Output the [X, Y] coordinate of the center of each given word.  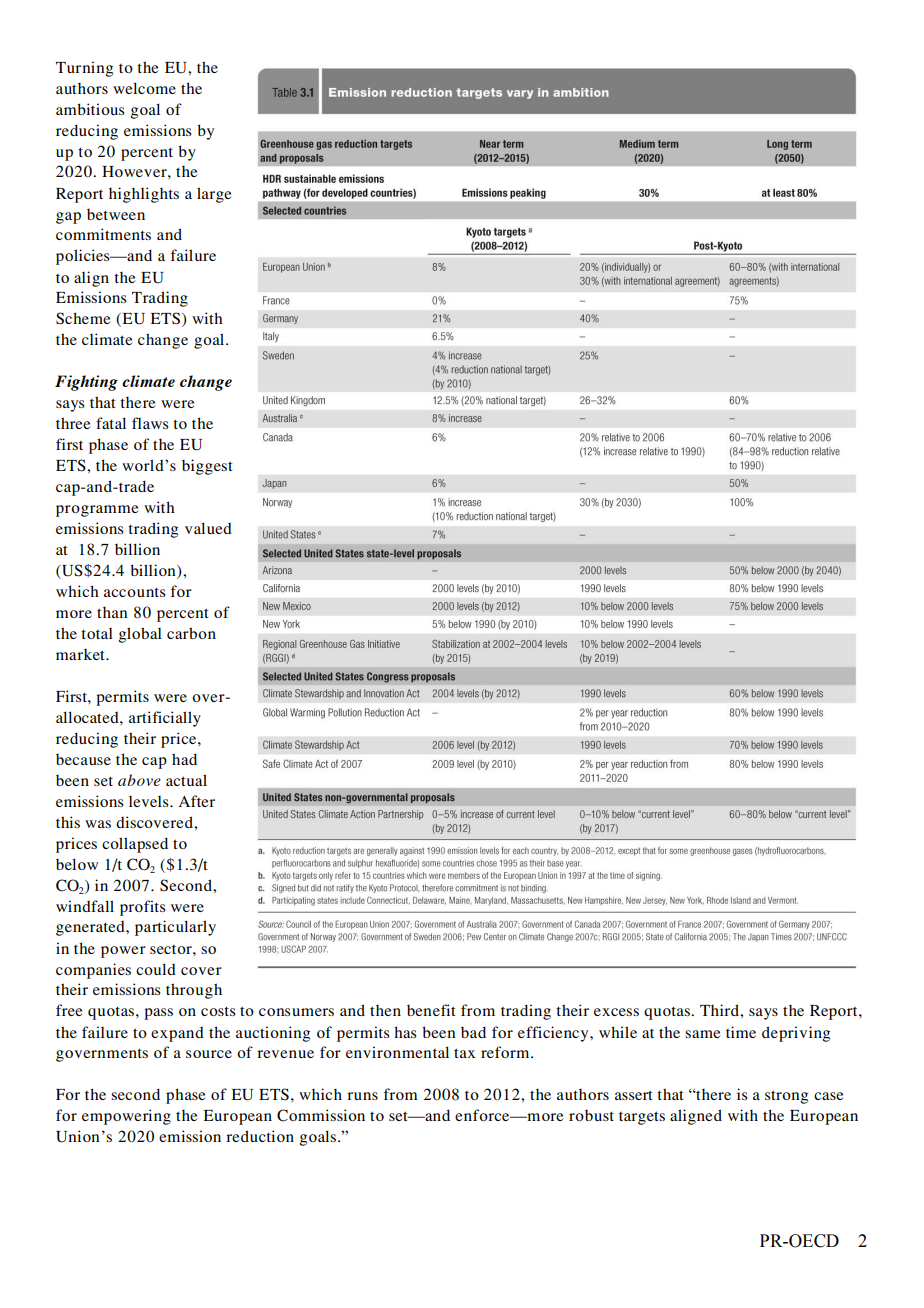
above [139, 780]
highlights [144, 195]
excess [616, 1012]
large [214, 195]
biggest [207, 467]
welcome [144, 88]
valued [208, 528]
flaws [150, 423]
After [196, 801]
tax [464, 1053]
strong [786, 1097]
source [209, 1054]
